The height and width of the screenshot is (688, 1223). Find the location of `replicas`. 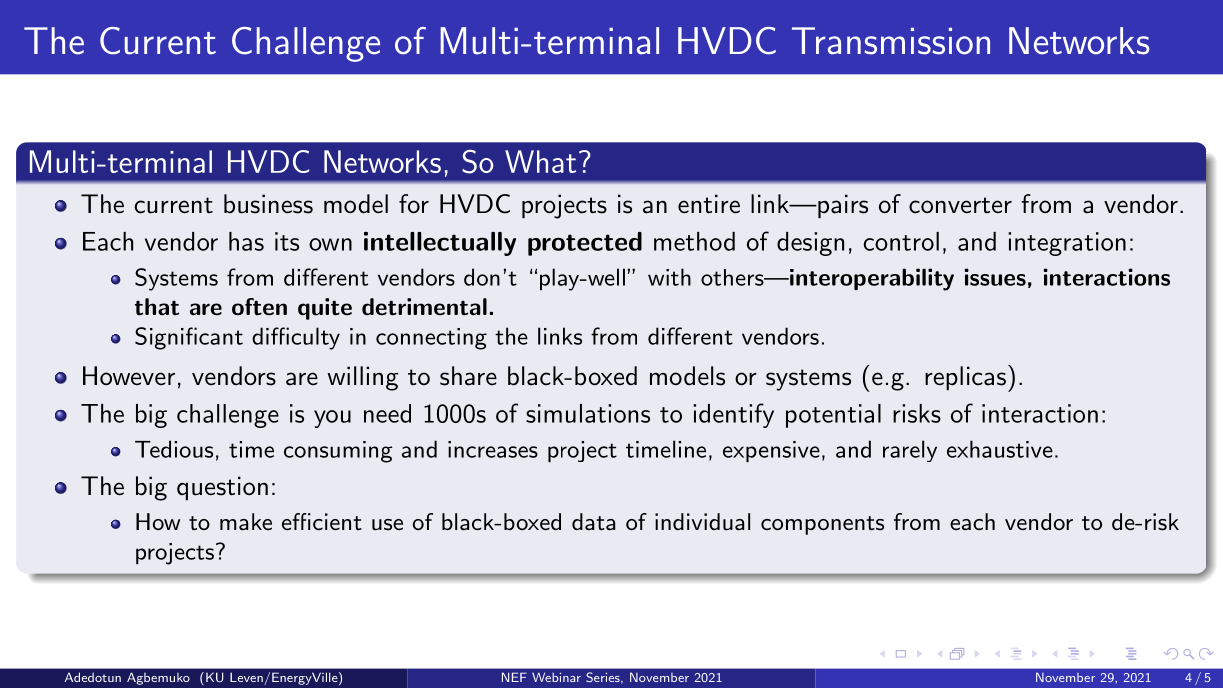

replicas is located at coordinates (965, 378).
